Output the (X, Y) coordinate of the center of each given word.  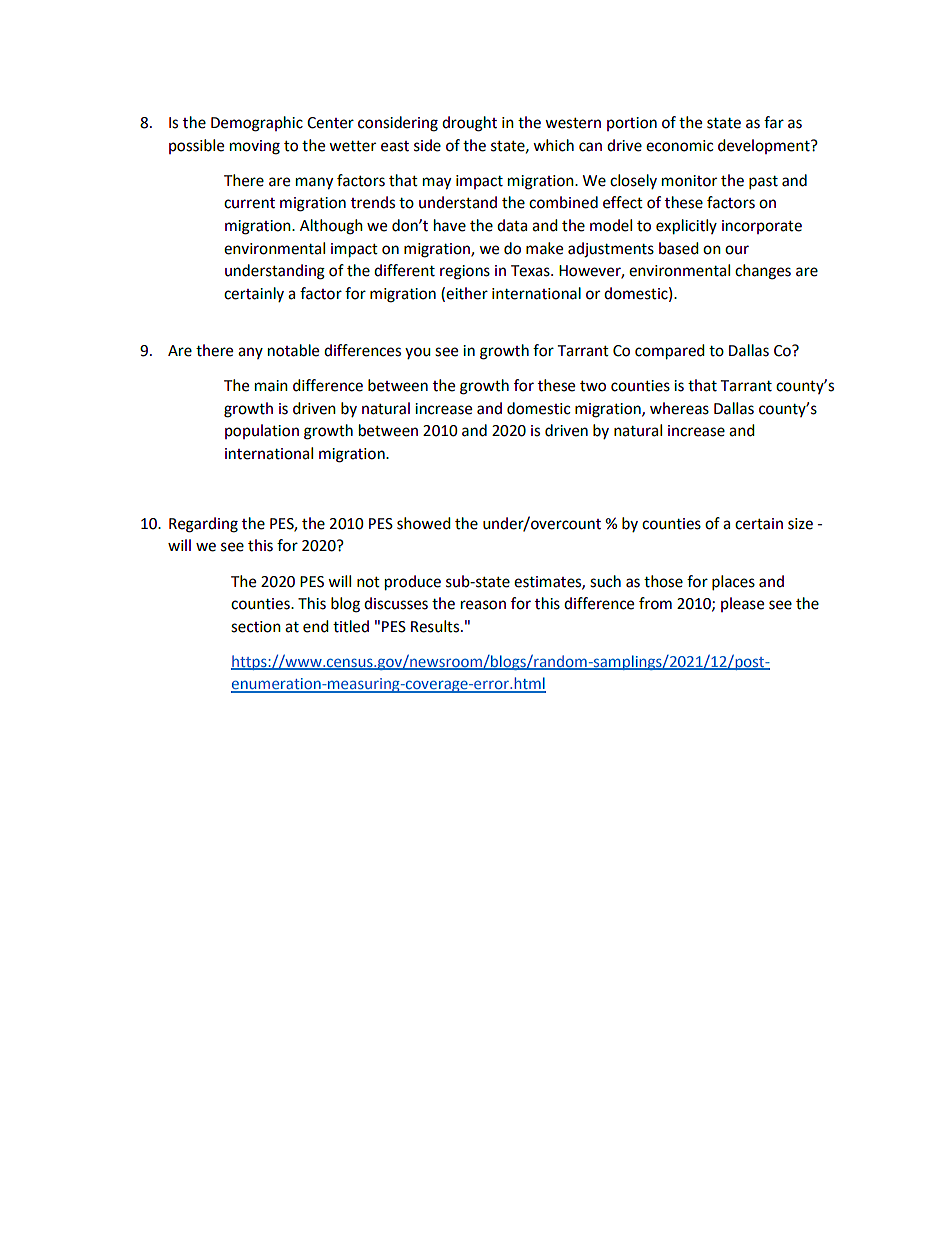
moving (255, 147)
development (765, 146)
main (271, 386)
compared (670, 352)
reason (483, 605)
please (742, 604)
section (256, 627)
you (418, 353)
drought (469, 124)
